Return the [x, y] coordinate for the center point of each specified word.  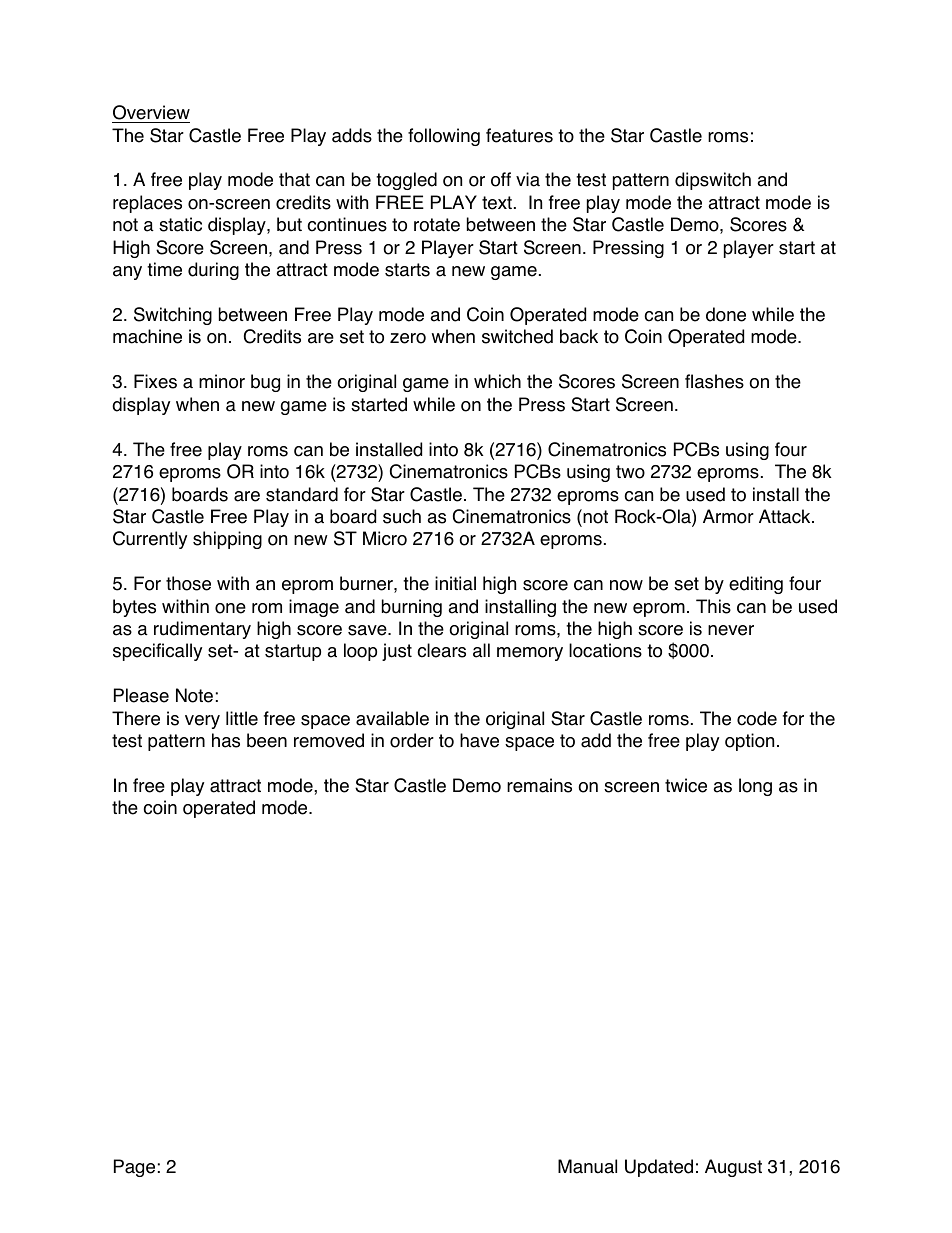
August [733, 1168]
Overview [151, 112]
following [444, 137]
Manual [587, 1166]
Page [134, 1168]
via [528, 179]
